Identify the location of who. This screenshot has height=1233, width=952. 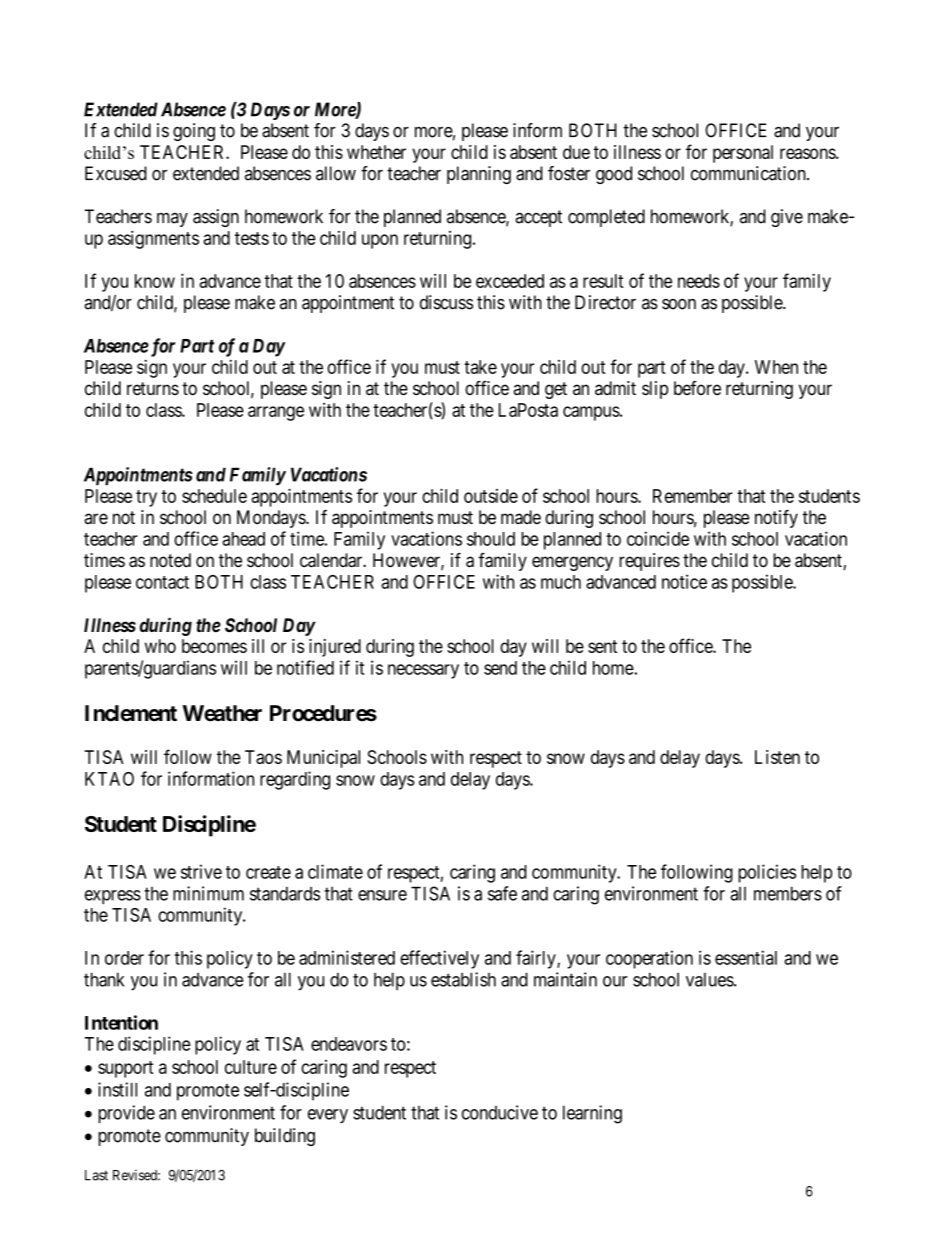
(160, 646).
